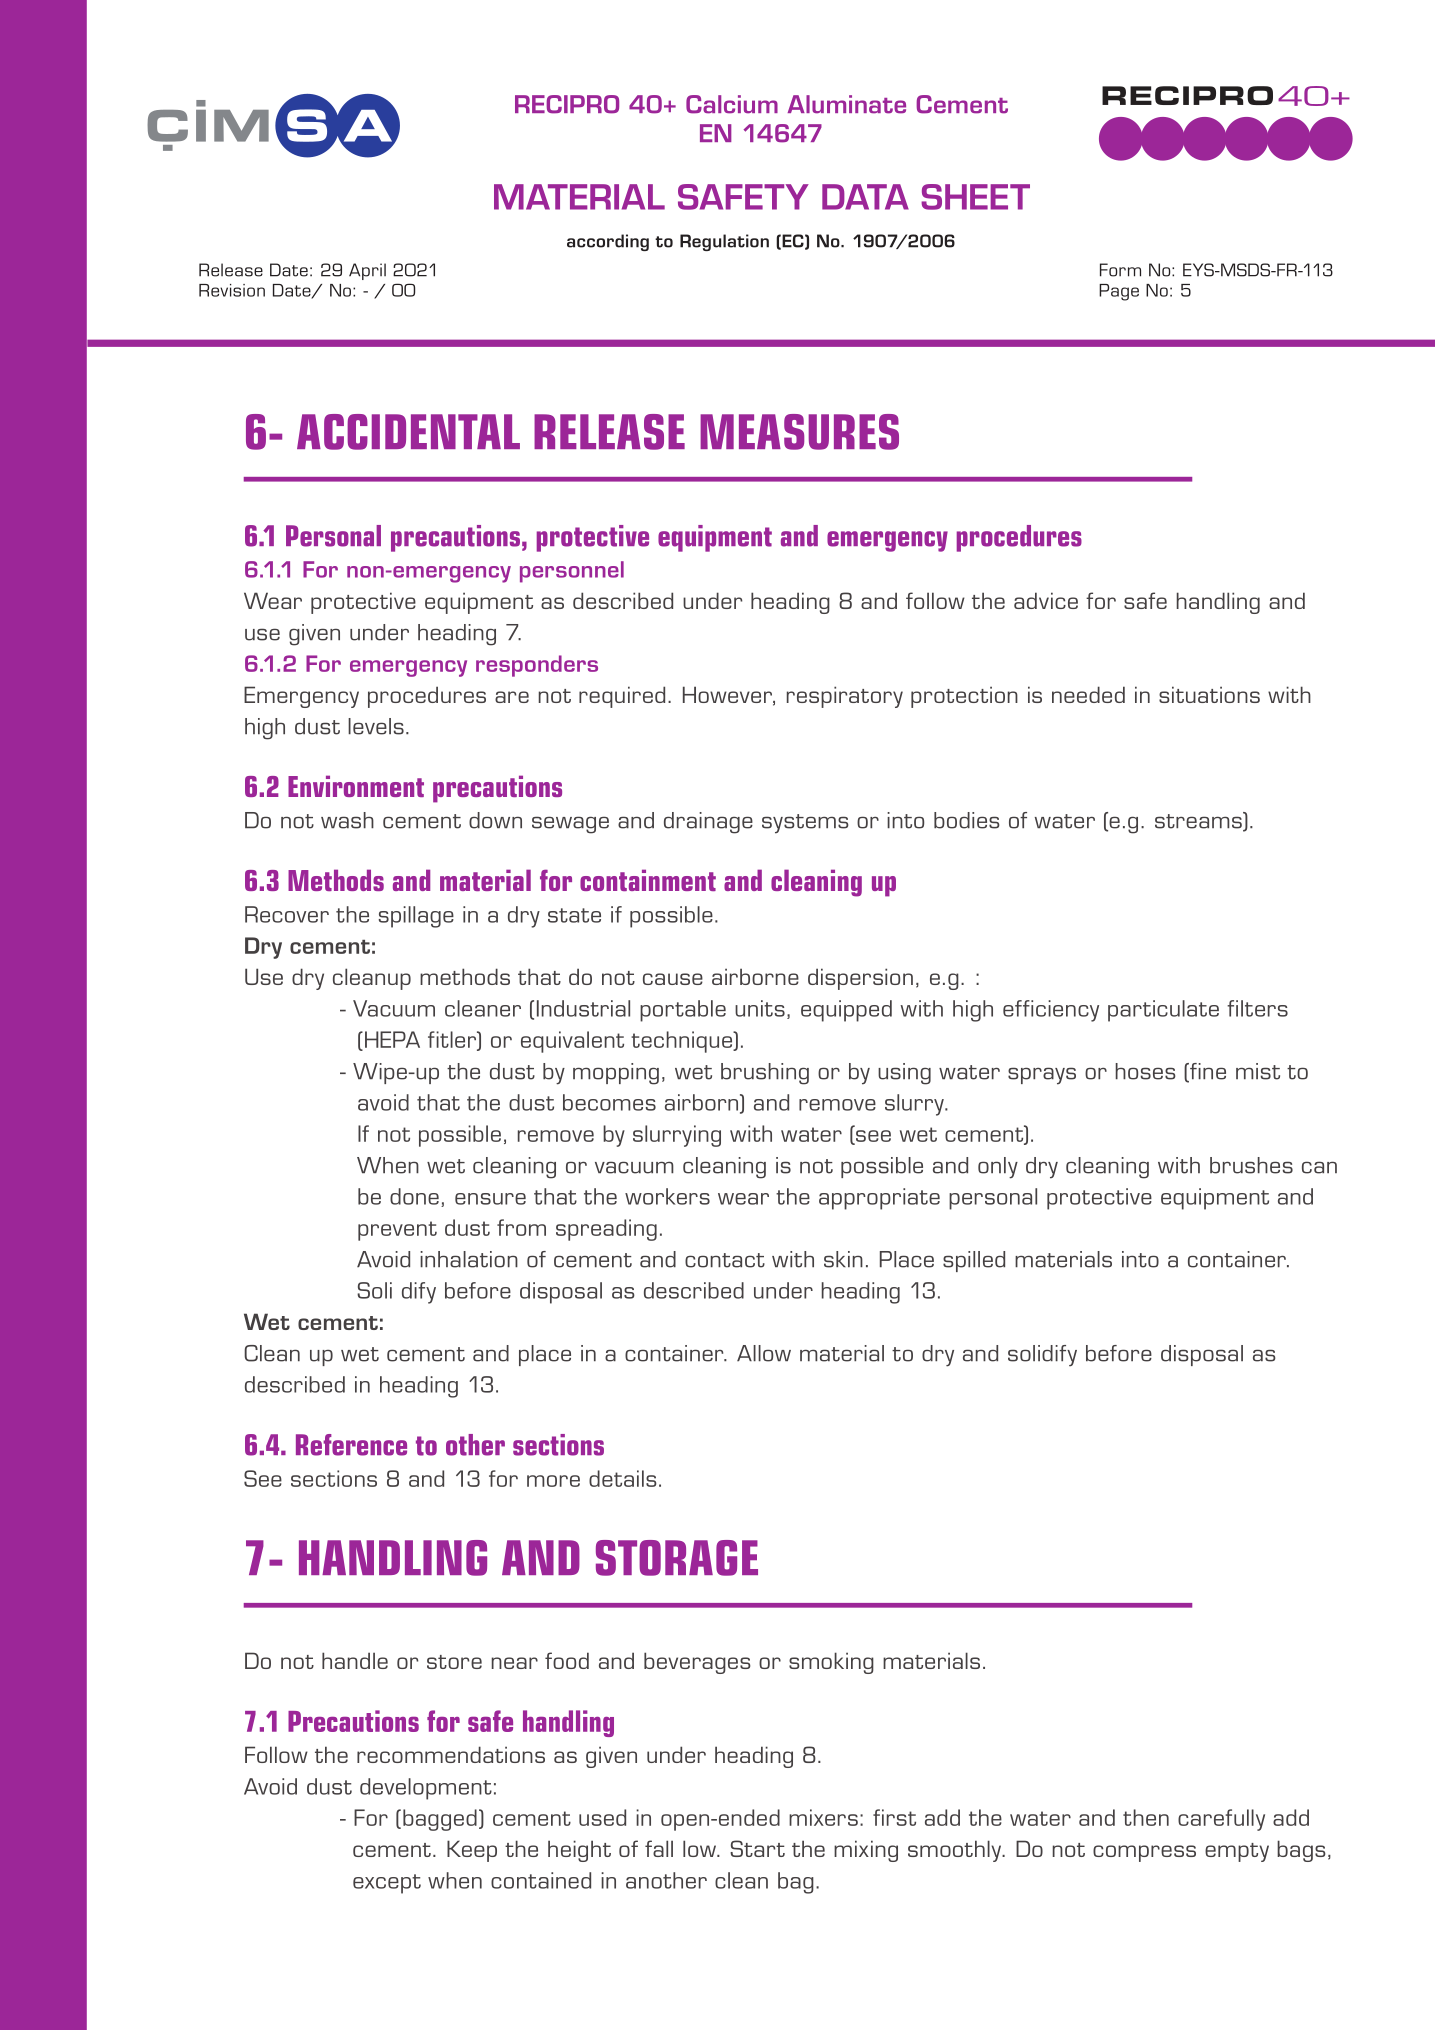 This screenshot has height=2030, width=1435. What do you see at coordinates (1120, 270) in the screenshot?
I see `Form` at bounding box center [1120, 270].
